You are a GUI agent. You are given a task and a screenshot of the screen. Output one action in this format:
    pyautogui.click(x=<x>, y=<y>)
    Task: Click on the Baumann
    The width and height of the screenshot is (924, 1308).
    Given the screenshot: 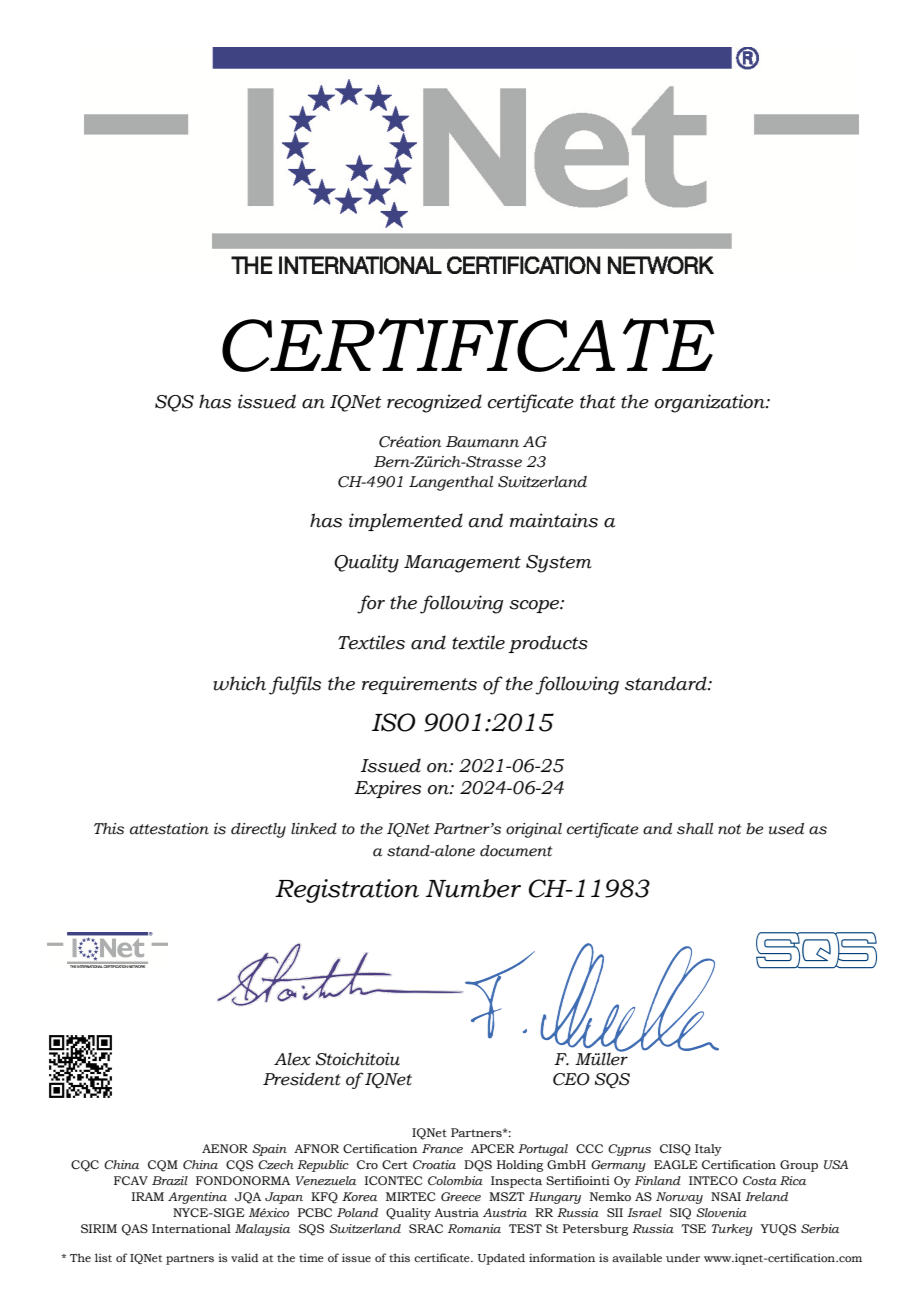 What is the action you would take?
    pyautogui.click(x=482, y=442)
